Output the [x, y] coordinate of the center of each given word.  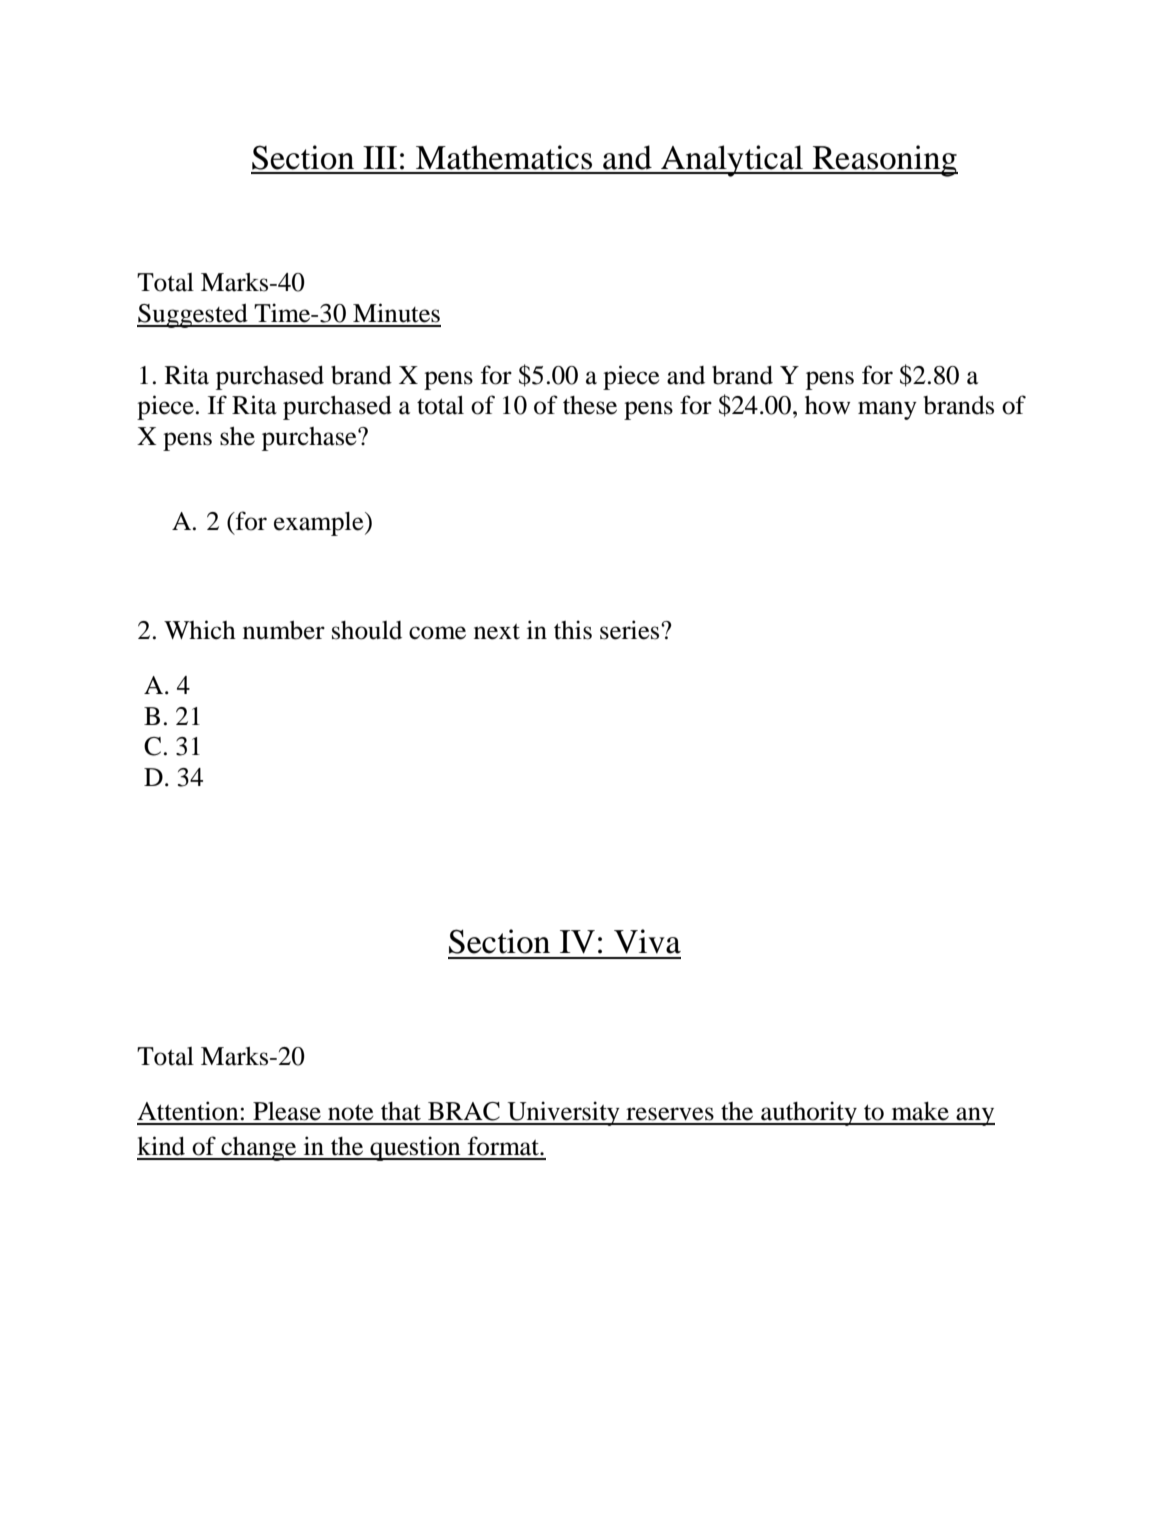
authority [809, 1113]
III [380, 157]
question [415, 1148]
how [828, 405]
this [573, 630]
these [590, 405]
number [284, 630]
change [259, 1149]
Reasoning [884, 161]
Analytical [732, 161]
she [237, 436]
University [563, 1113]
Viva [647, 941]
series [631, 630]
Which [200, 630]
